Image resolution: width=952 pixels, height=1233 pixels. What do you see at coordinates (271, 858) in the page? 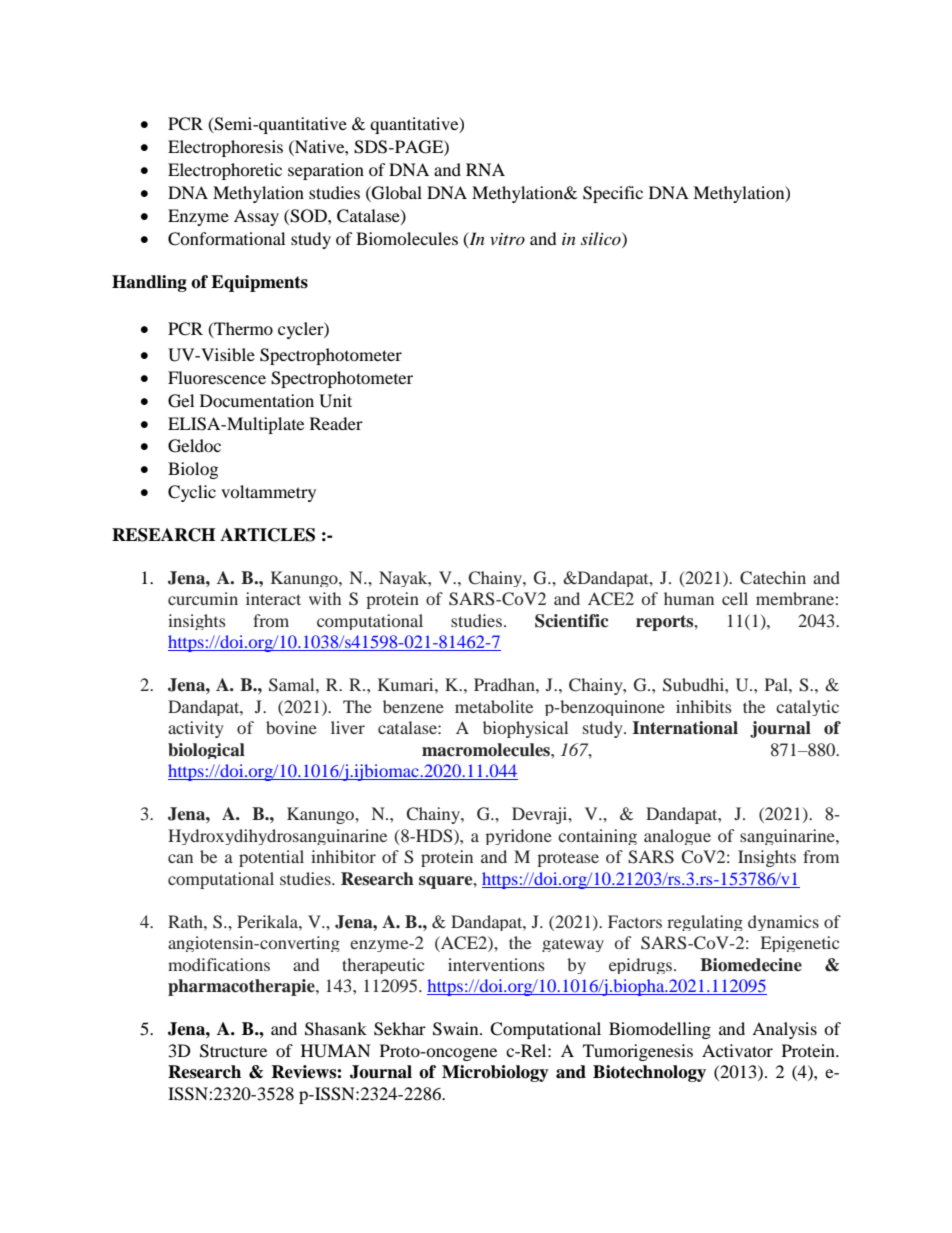
I see `potential` at bounding box center [271, 858].
